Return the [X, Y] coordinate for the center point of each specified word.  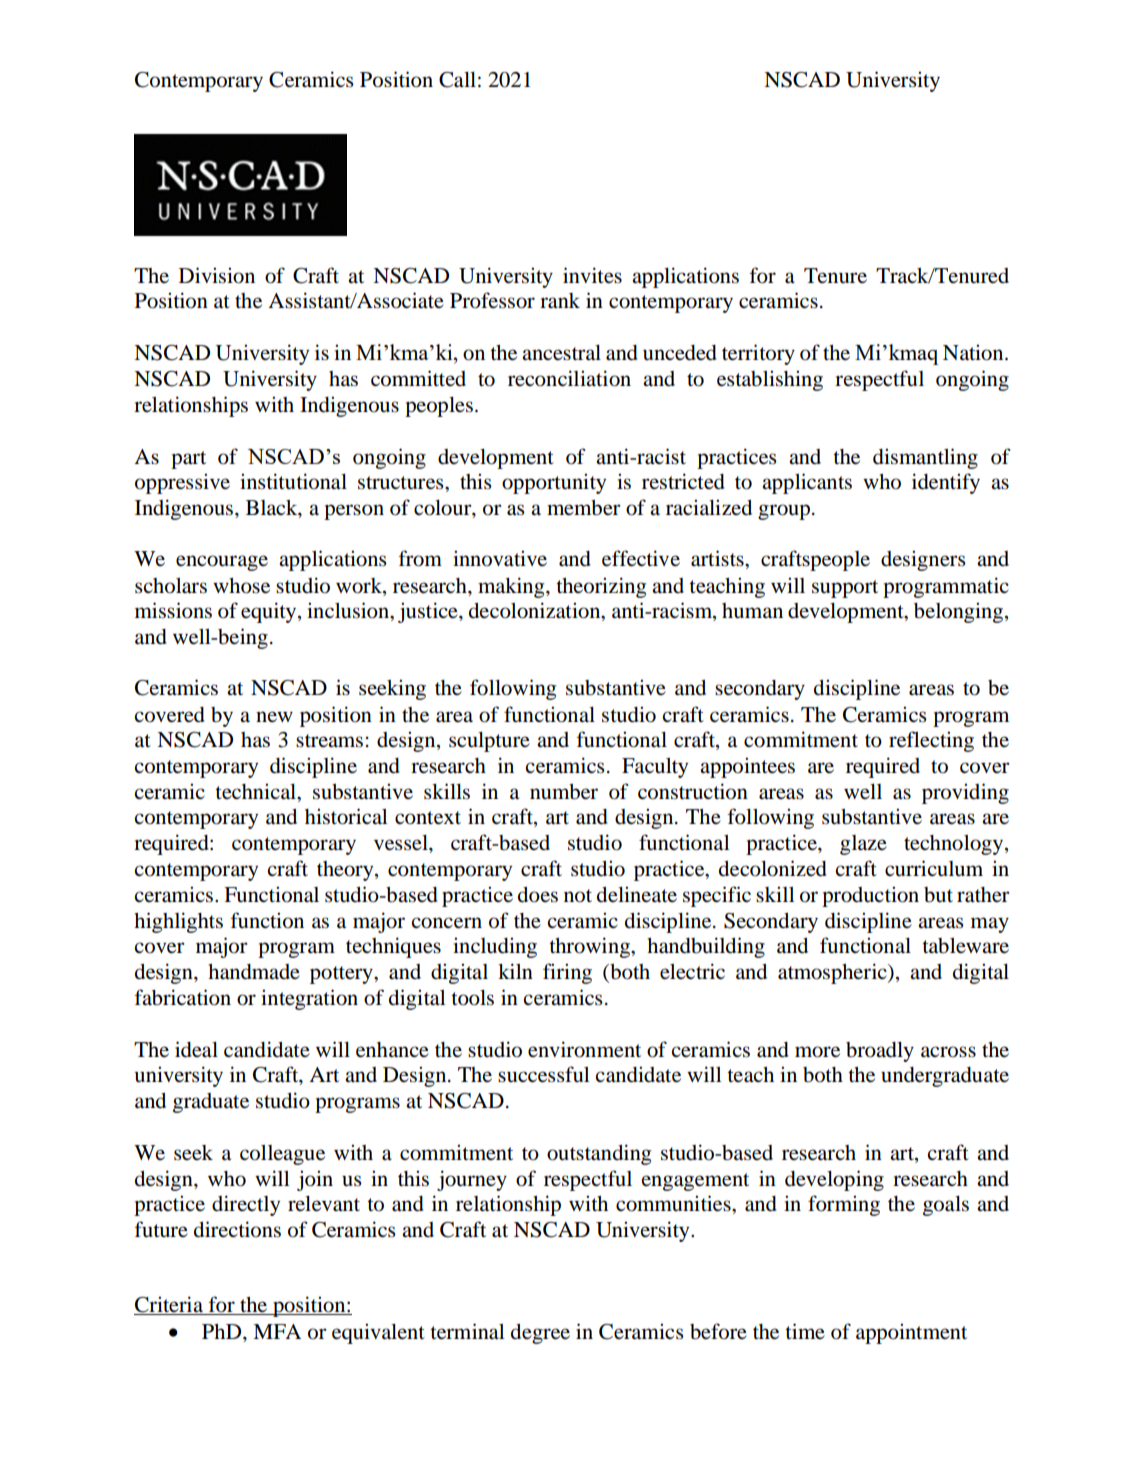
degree [540, 1334]
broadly [880, 1052]
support [845, 589]
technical [257, 791]
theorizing [601, 587]
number [564, 791]
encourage [222, 563]
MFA [277, 1331]
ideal [196, 1049]
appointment [911, 1333]
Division [217, 275]
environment [584, 1049]
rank [560, 301]
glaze [863, 845]
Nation [974, 352]
